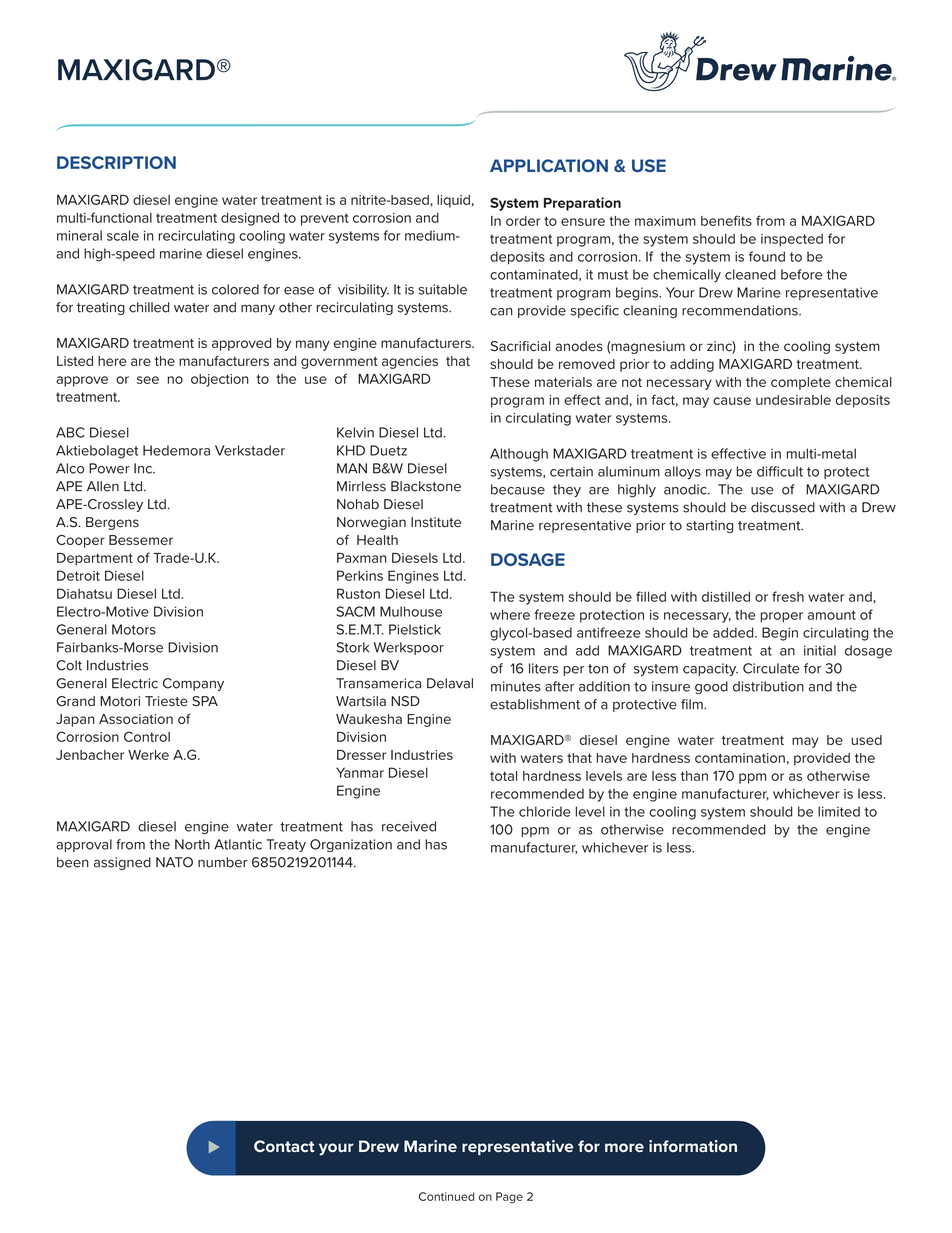 This screenshot has height=1233, width=952. I want to click on DESCRIPTION, so click(116, 162).
